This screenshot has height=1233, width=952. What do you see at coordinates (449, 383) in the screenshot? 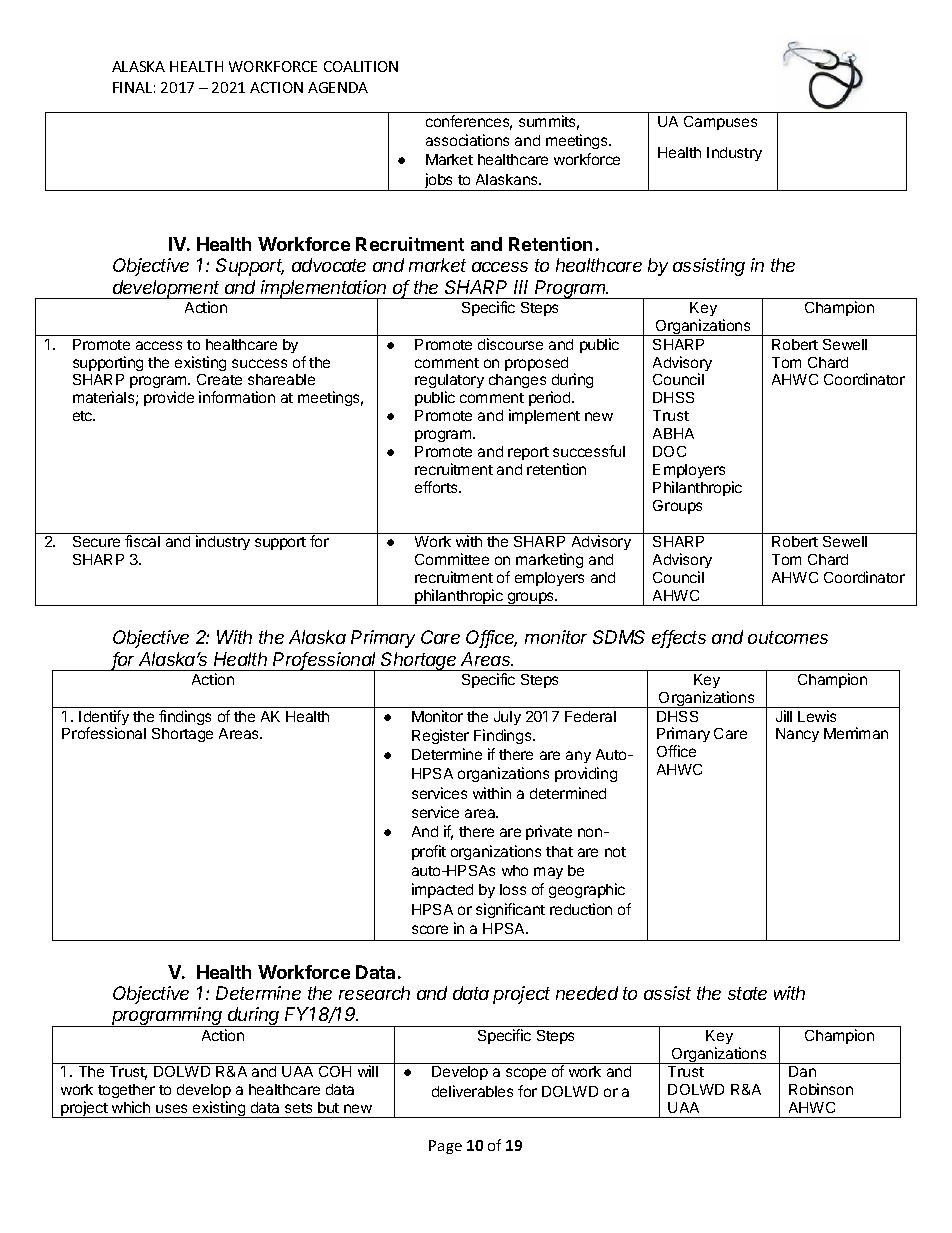
I see `regulatory` at bounding box center [449, 383].
